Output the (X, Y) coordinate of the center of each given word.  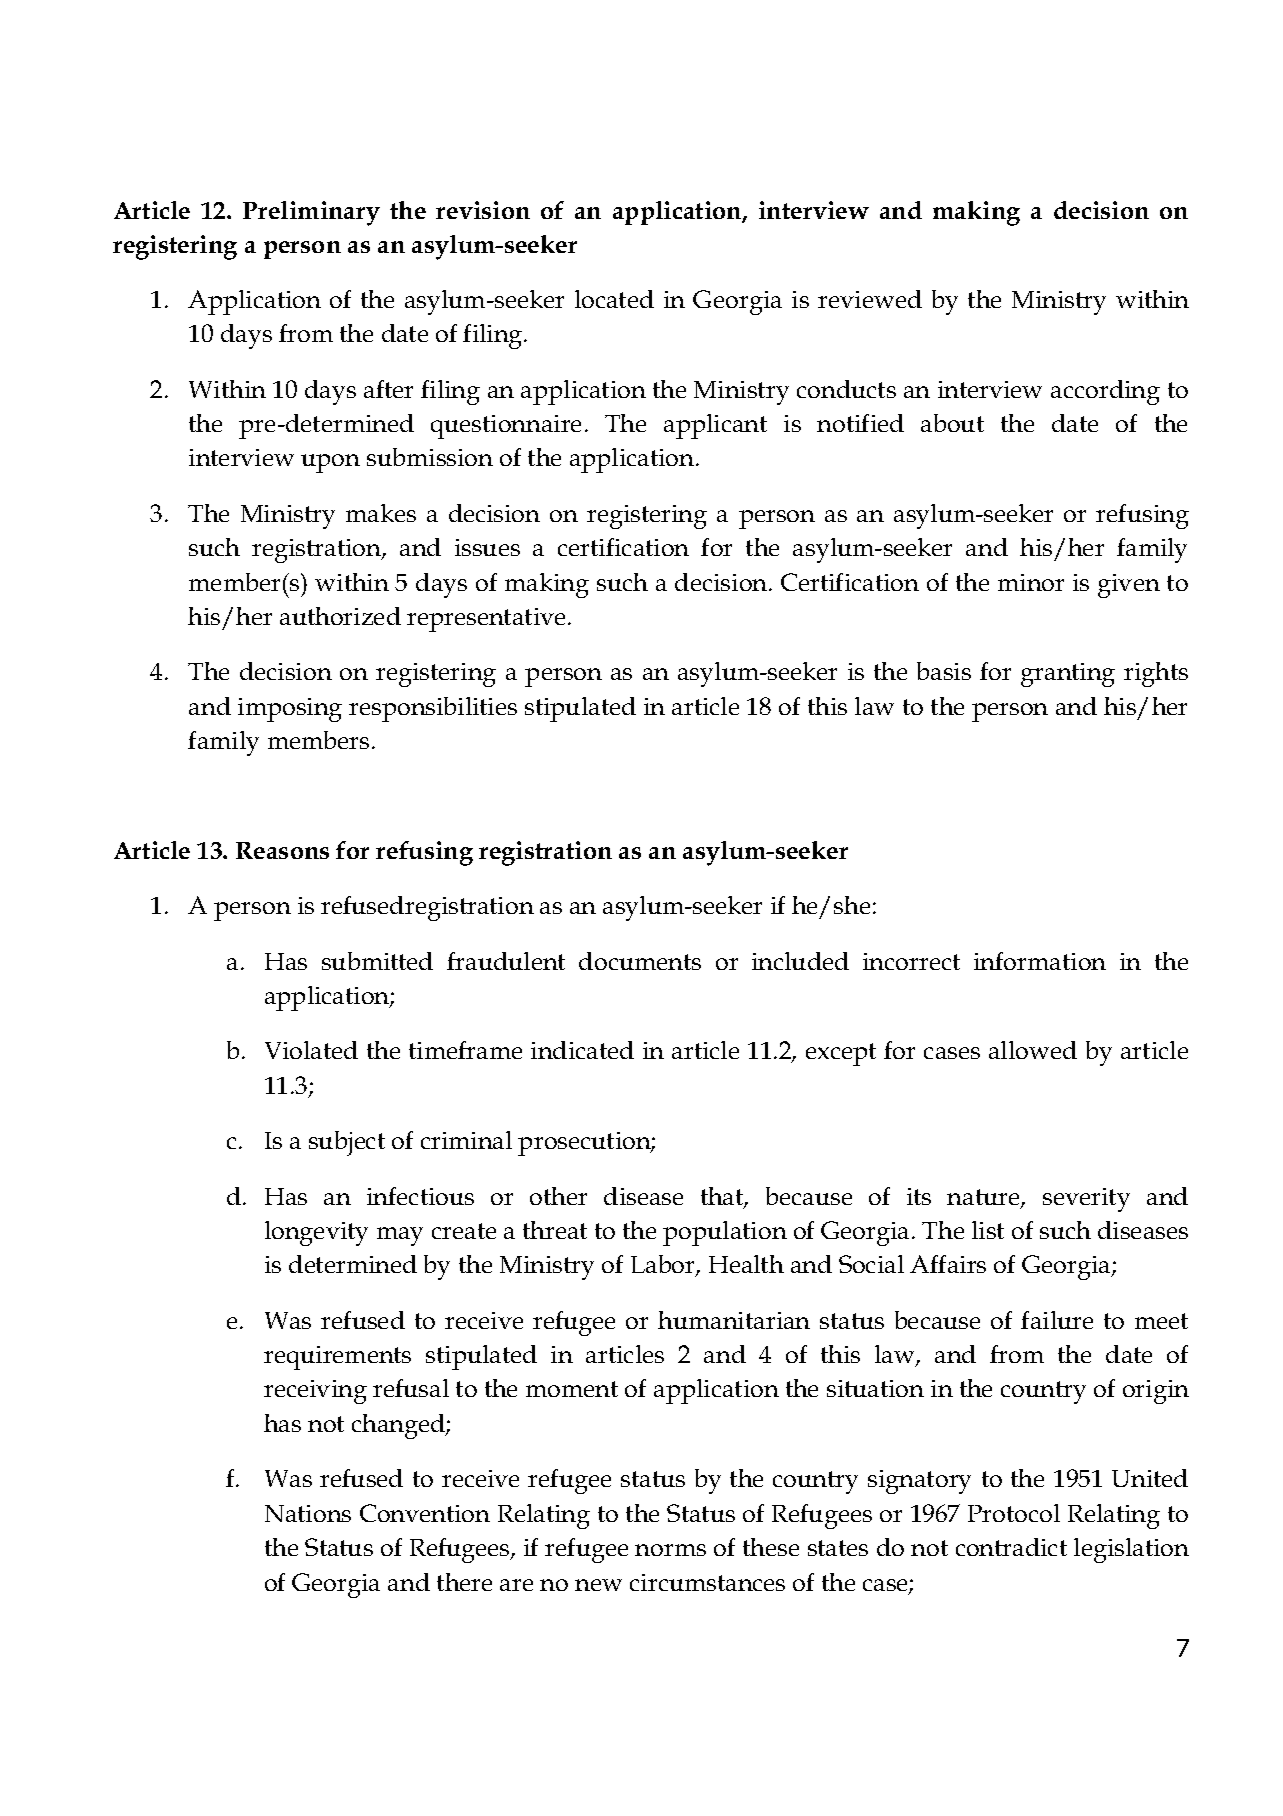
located (614, 299)
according (1105, 392)
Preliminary (311, 213)
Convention (425, 1513)
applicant (715, 426)
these (771, 1547)
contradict (1011, 1547)
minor (1031, 582)
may (400, 1236)
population (725, 1233)
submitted (377, 961)
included (800, 961)
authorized (340, 616)
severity (1086, 1200)
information (1040, 961)
